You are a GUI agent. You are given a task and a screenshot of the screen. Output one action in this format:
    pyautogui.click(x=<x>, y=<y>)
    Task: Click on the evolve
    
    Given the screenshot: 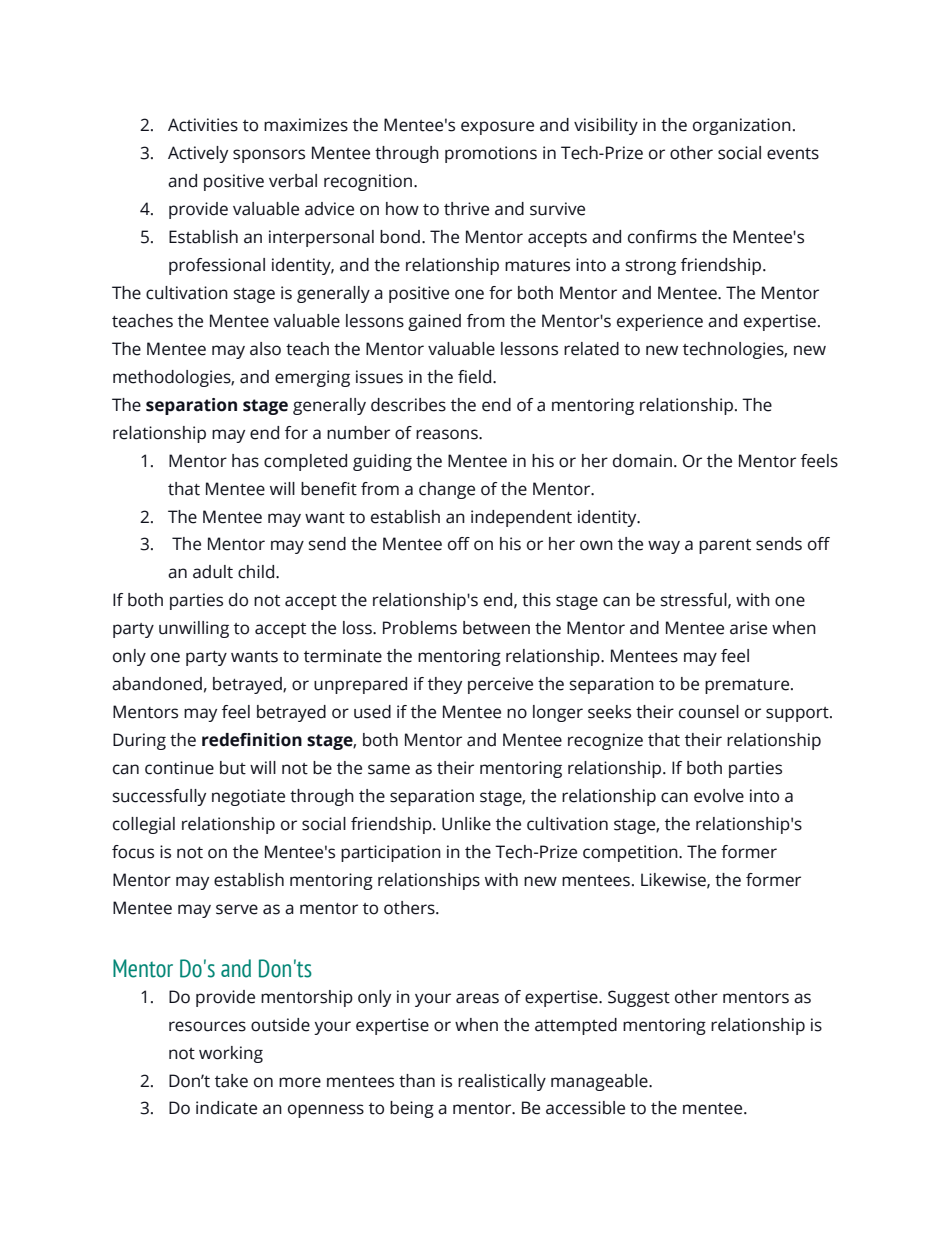 What is the action you would take?
    pyautogui.click(x=719, y=796)
